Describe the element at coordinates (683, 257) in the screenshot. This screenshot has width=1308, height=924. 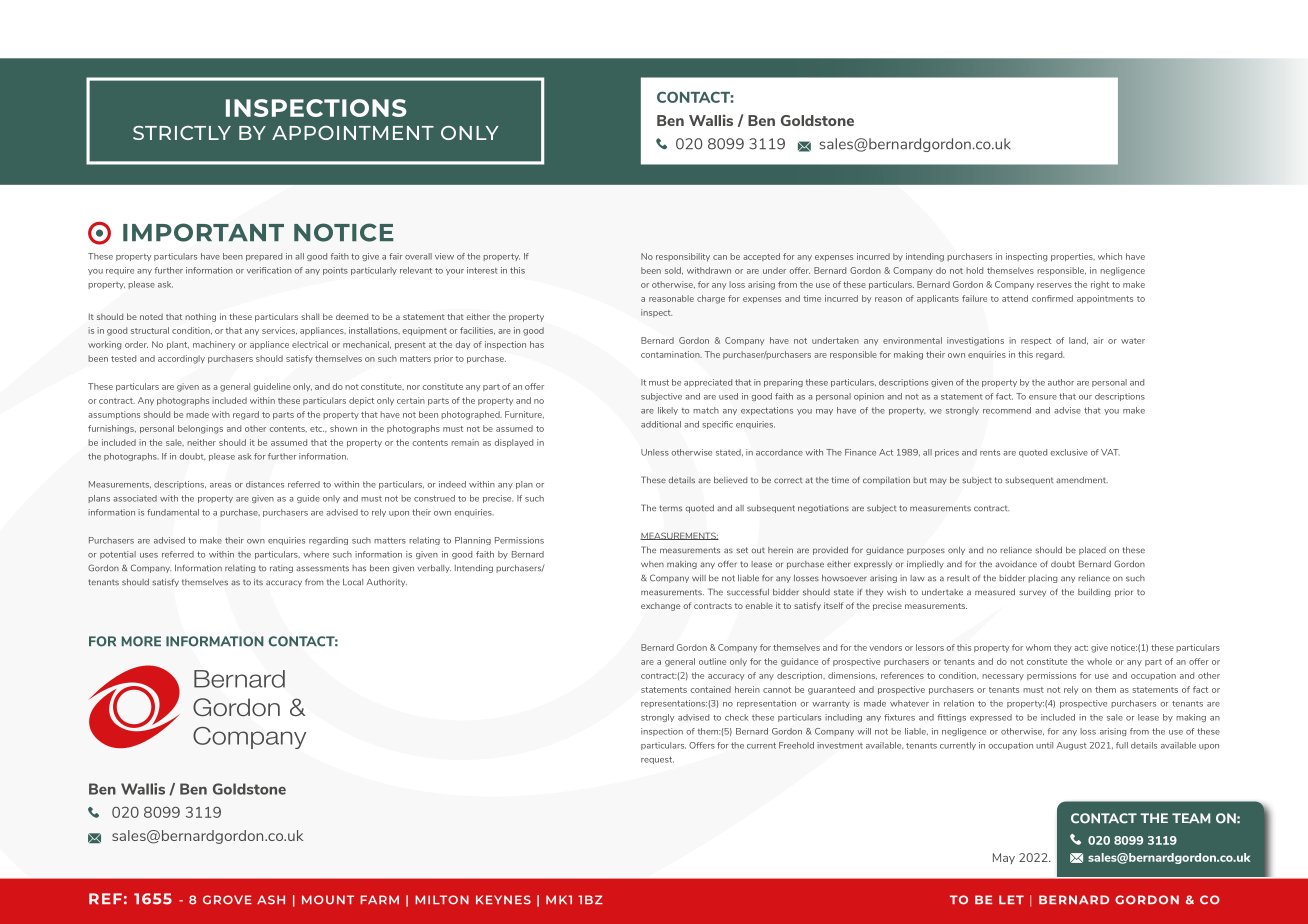
I see `responsibility` at that location.
